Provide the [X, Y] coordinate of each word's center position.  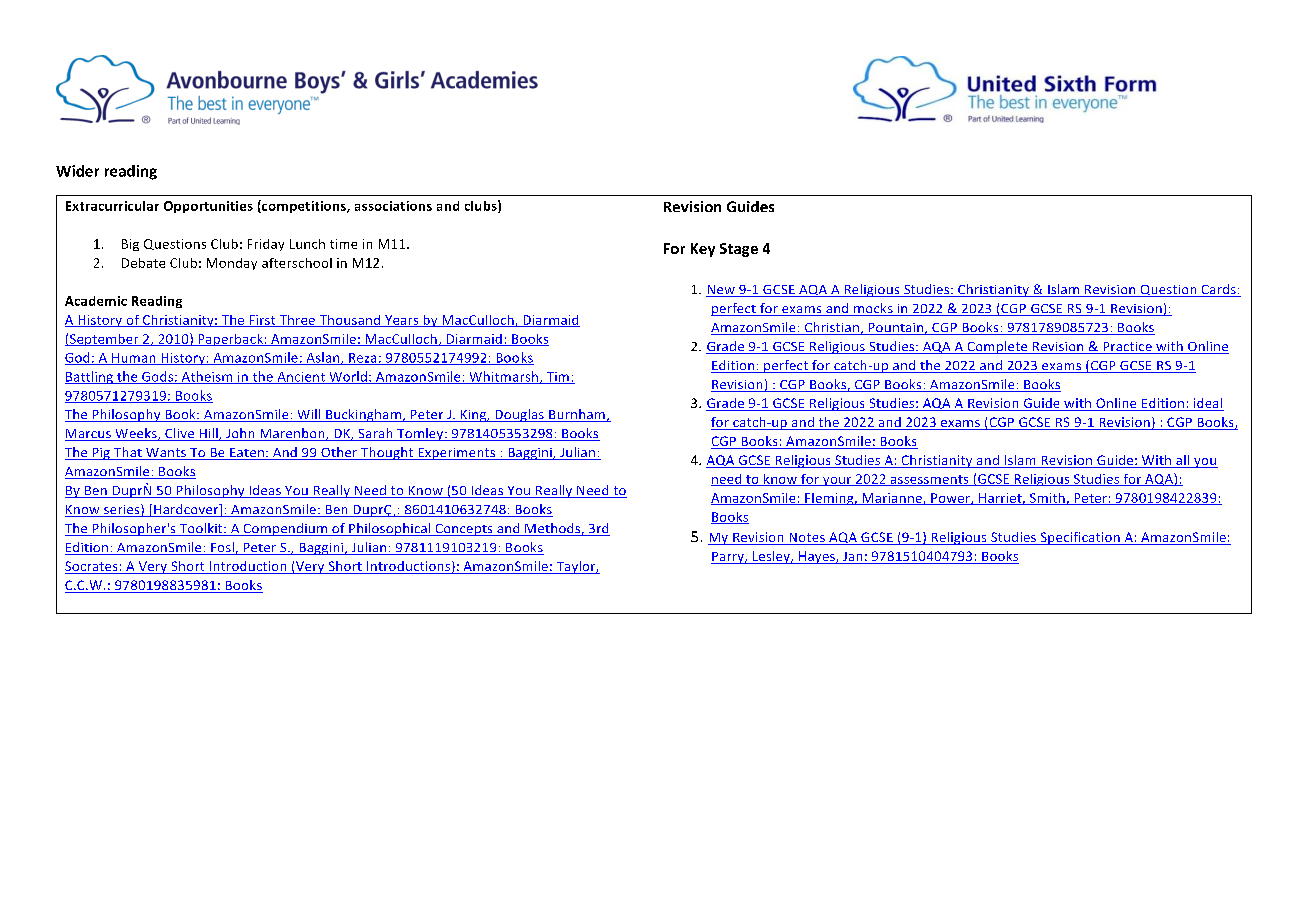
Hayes [817, 557]
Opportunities [208, 207]
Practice [1127, 348]
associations [393, 206]
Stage [739, 250]
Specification [1080, 538]
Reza [363, 359]
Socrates [92, 567]
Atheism [207, 377]
